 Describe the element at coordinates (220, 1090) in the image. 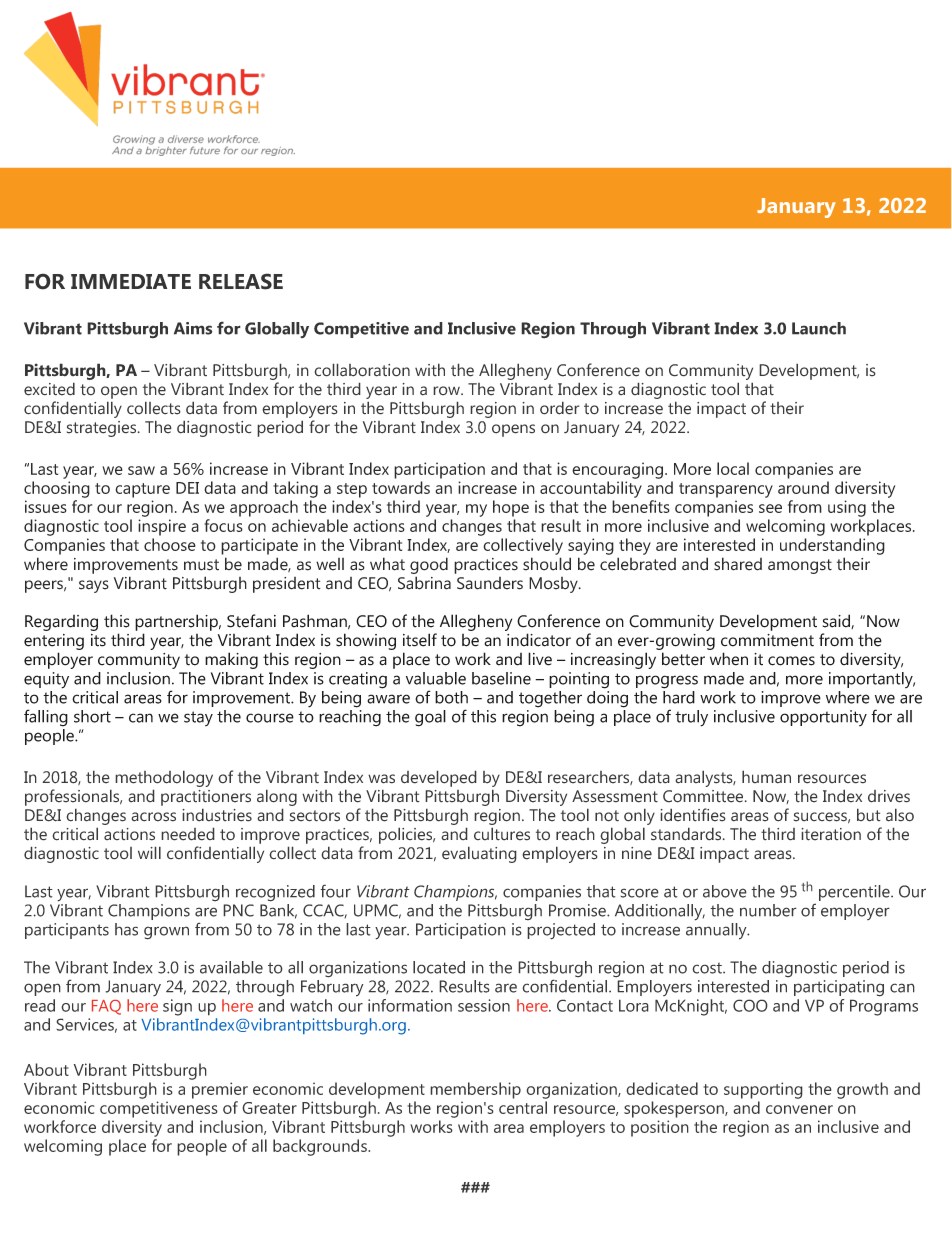

I see `premier` at that location.
